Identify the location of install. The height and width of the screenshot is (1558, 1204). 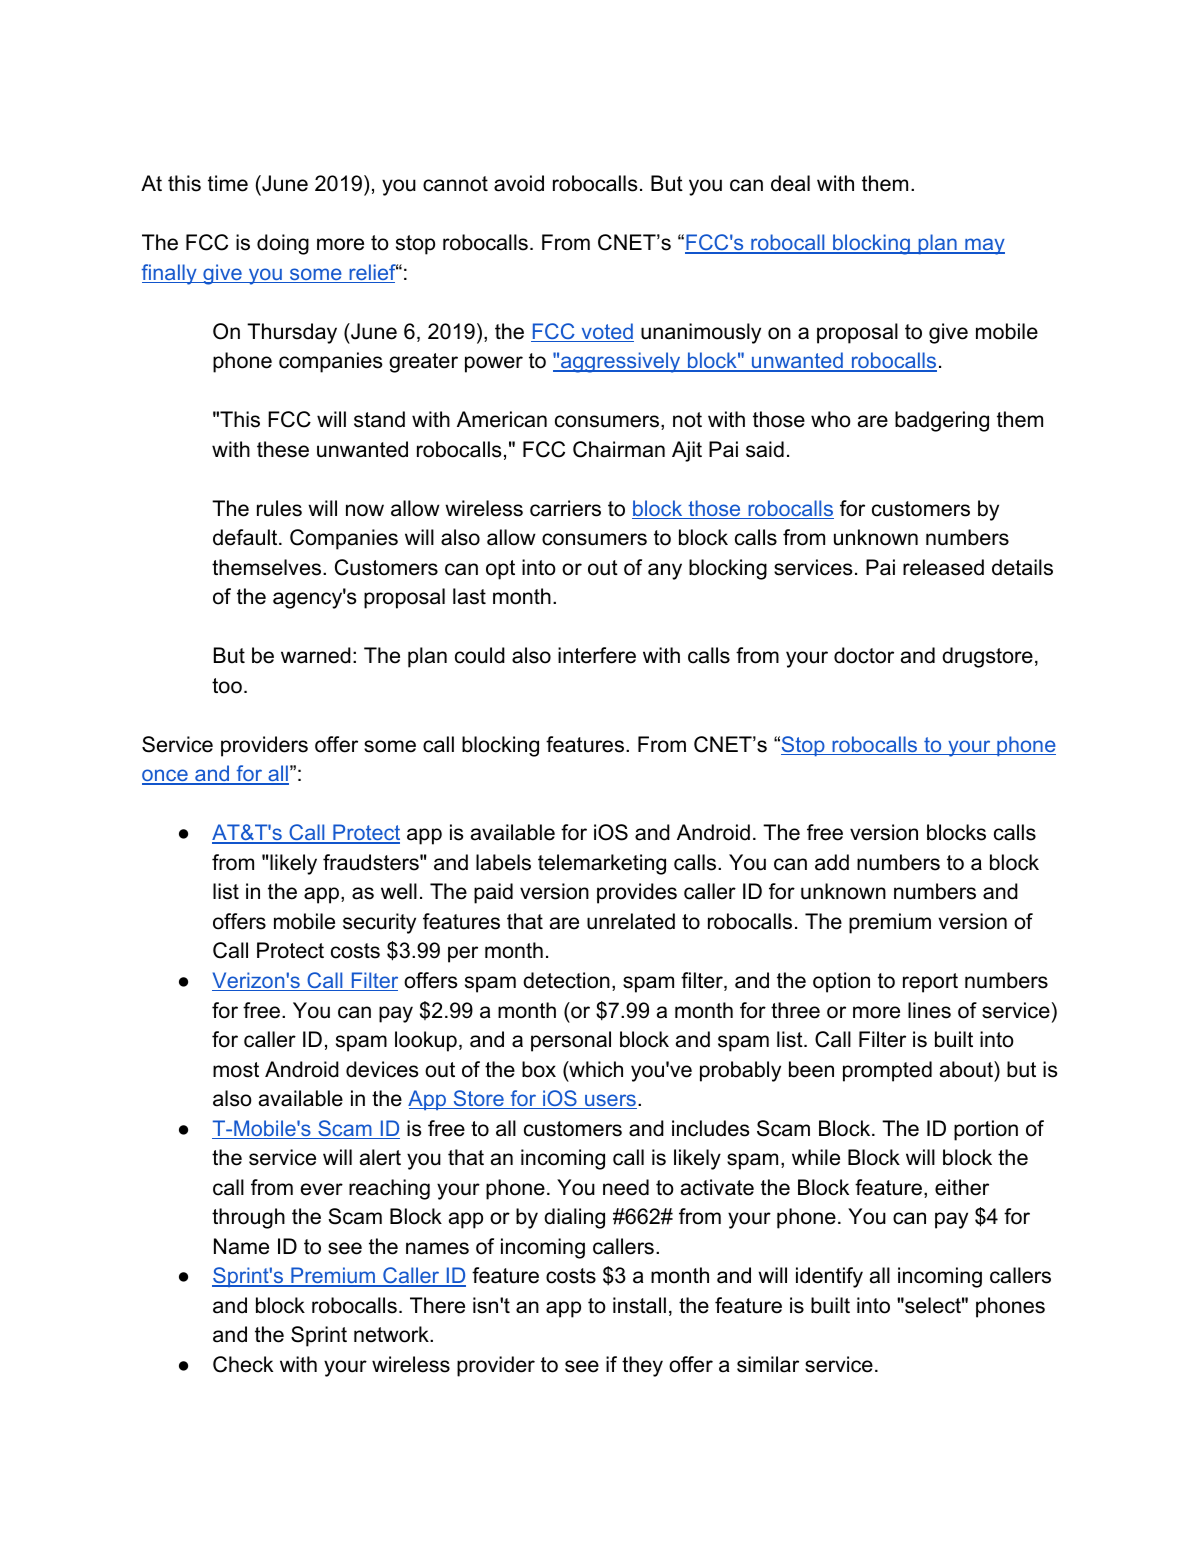
(639, 1305).
